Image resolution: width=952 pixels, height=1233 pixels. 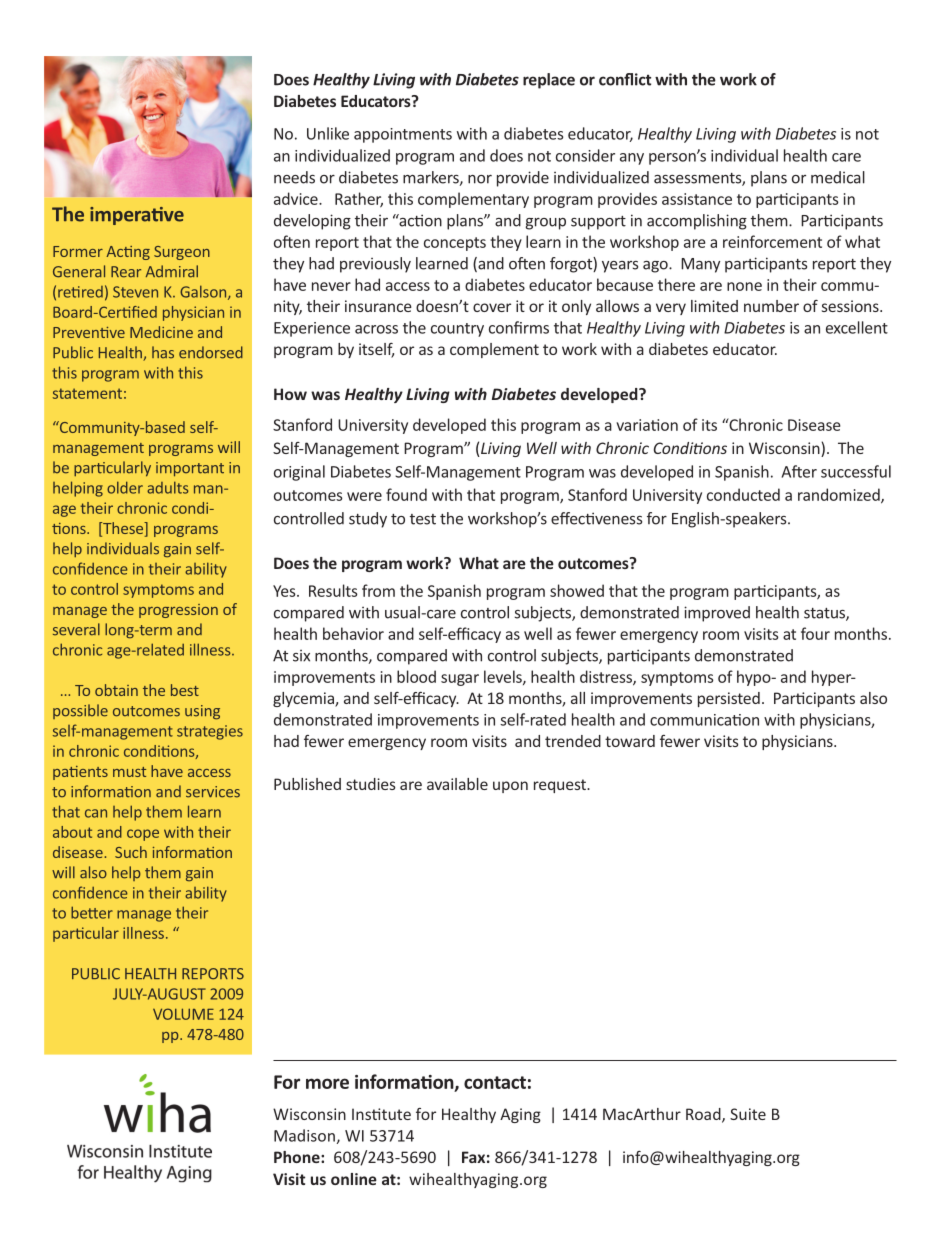 What do you see at coordinates (178, 611) in the screenshot?
I see `progression` at bounding box center [178, 611].
